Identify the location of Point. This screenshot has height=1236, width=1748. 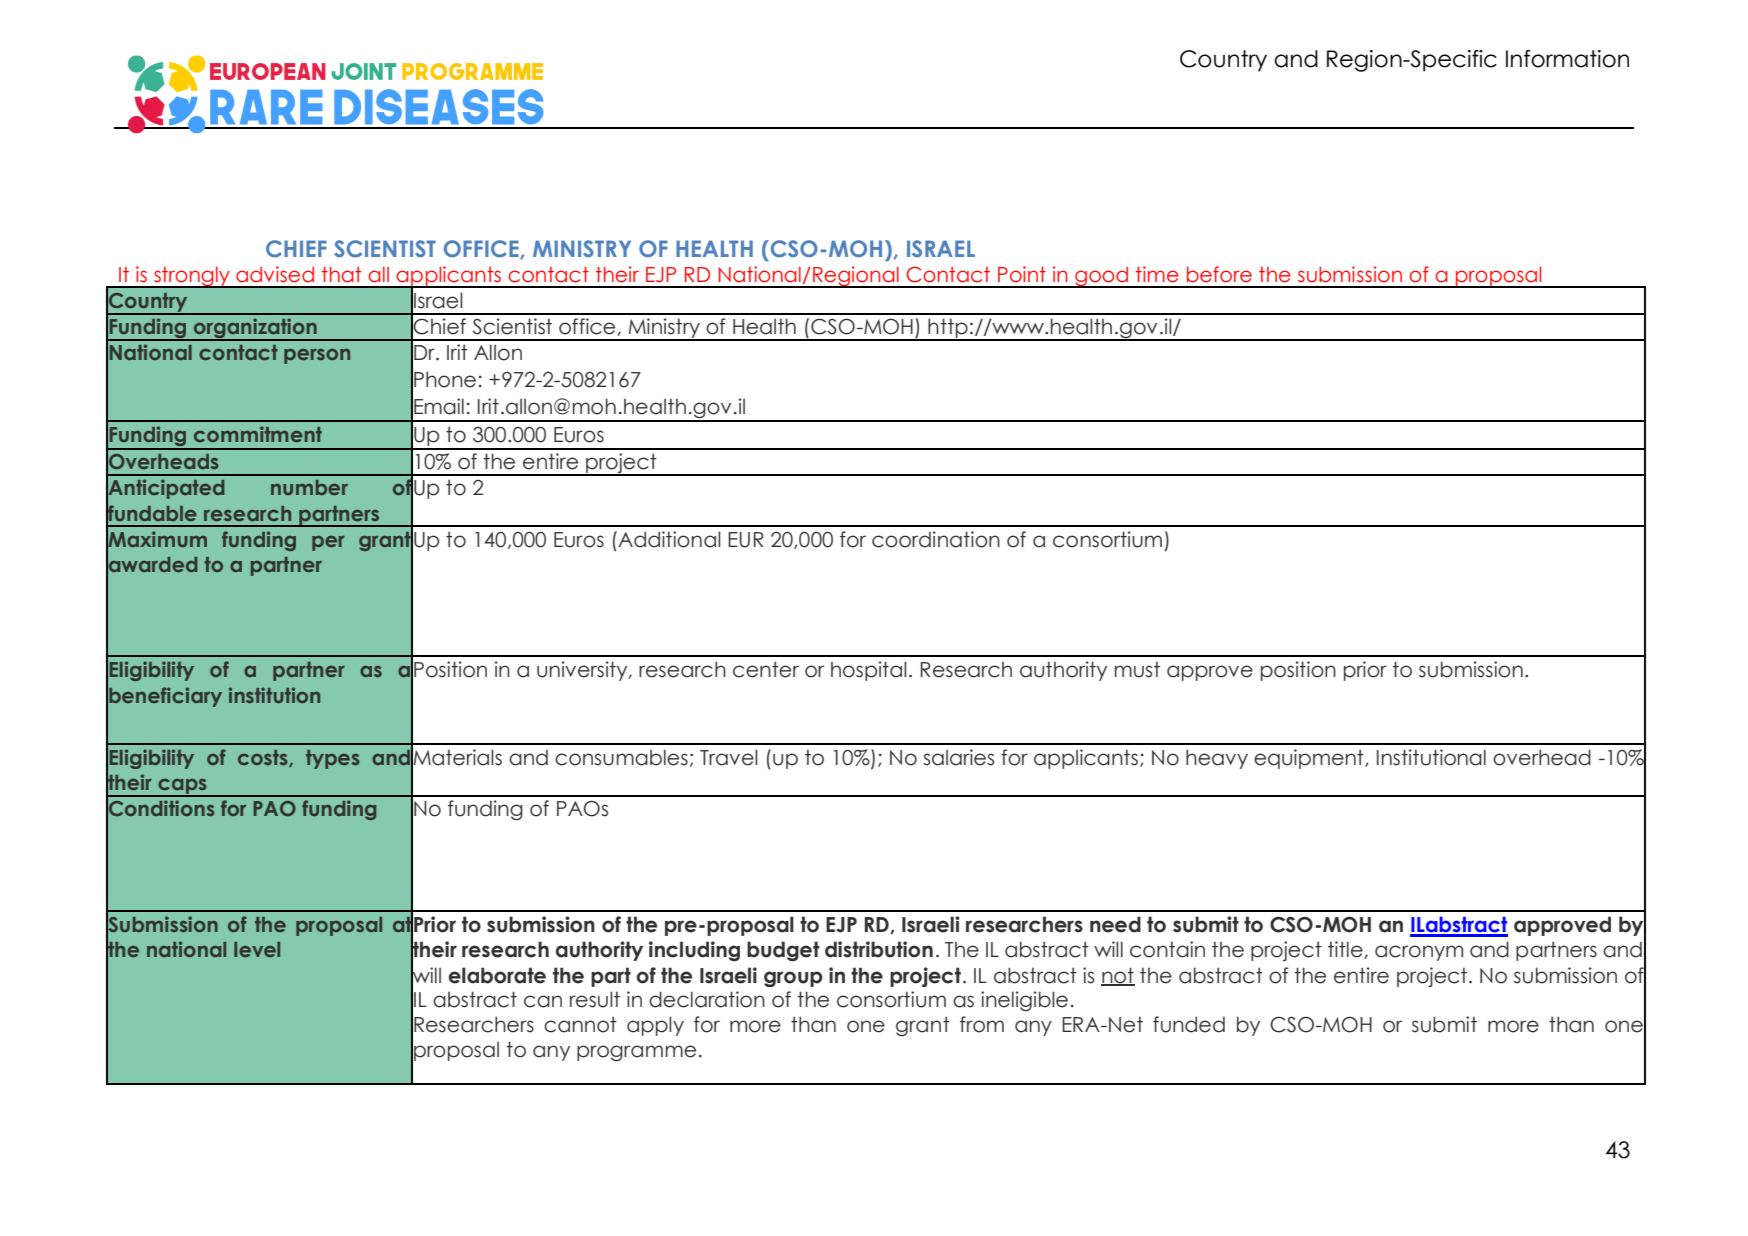
(1022, 274).
